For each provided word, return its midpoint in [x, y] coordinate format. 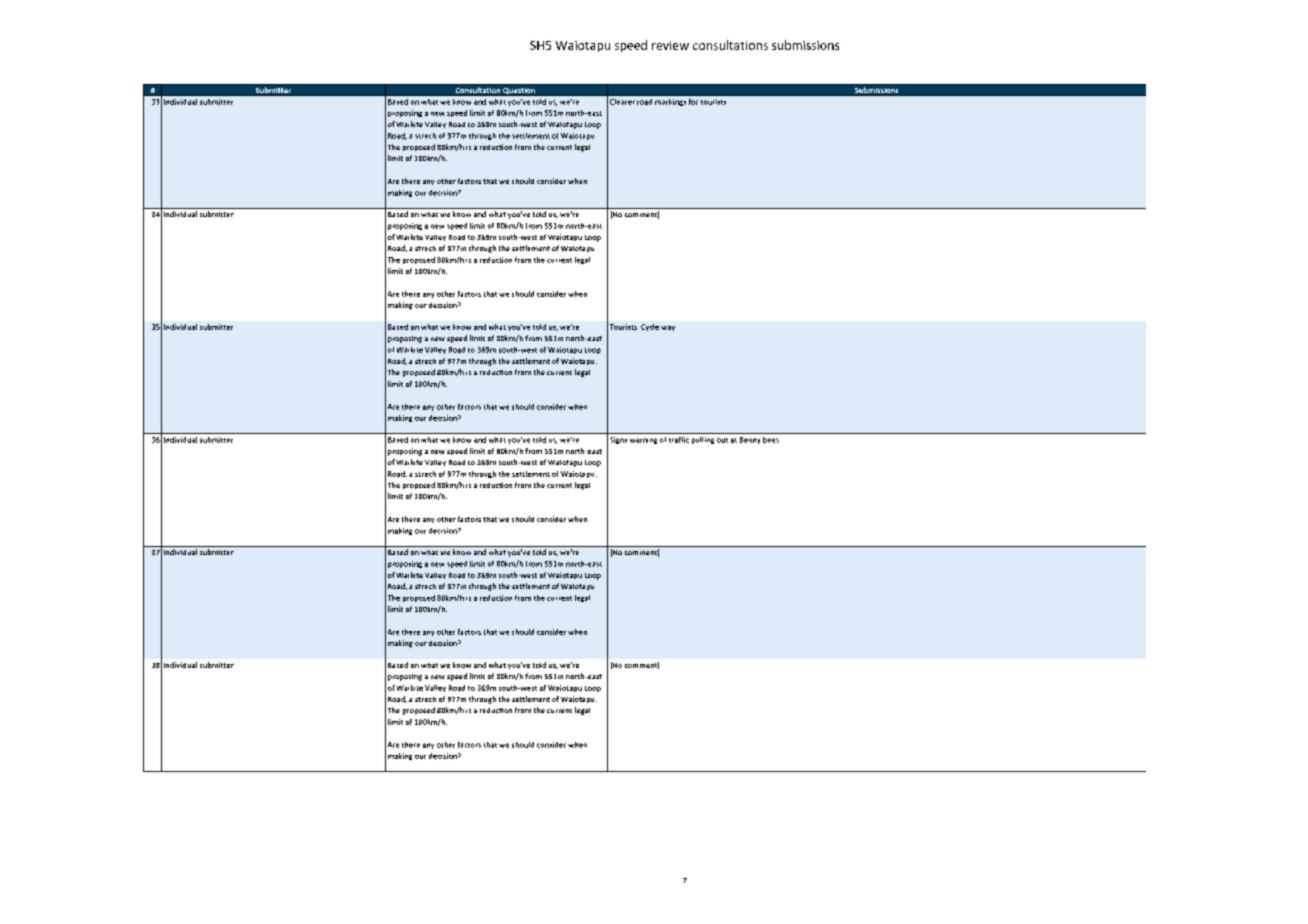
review [670, 45]
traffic [679, 440]
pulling [703, 440]
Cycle [650, 327]
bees [771, 440]
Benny [750, 440]
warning [643, 441]
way [668, 328]
